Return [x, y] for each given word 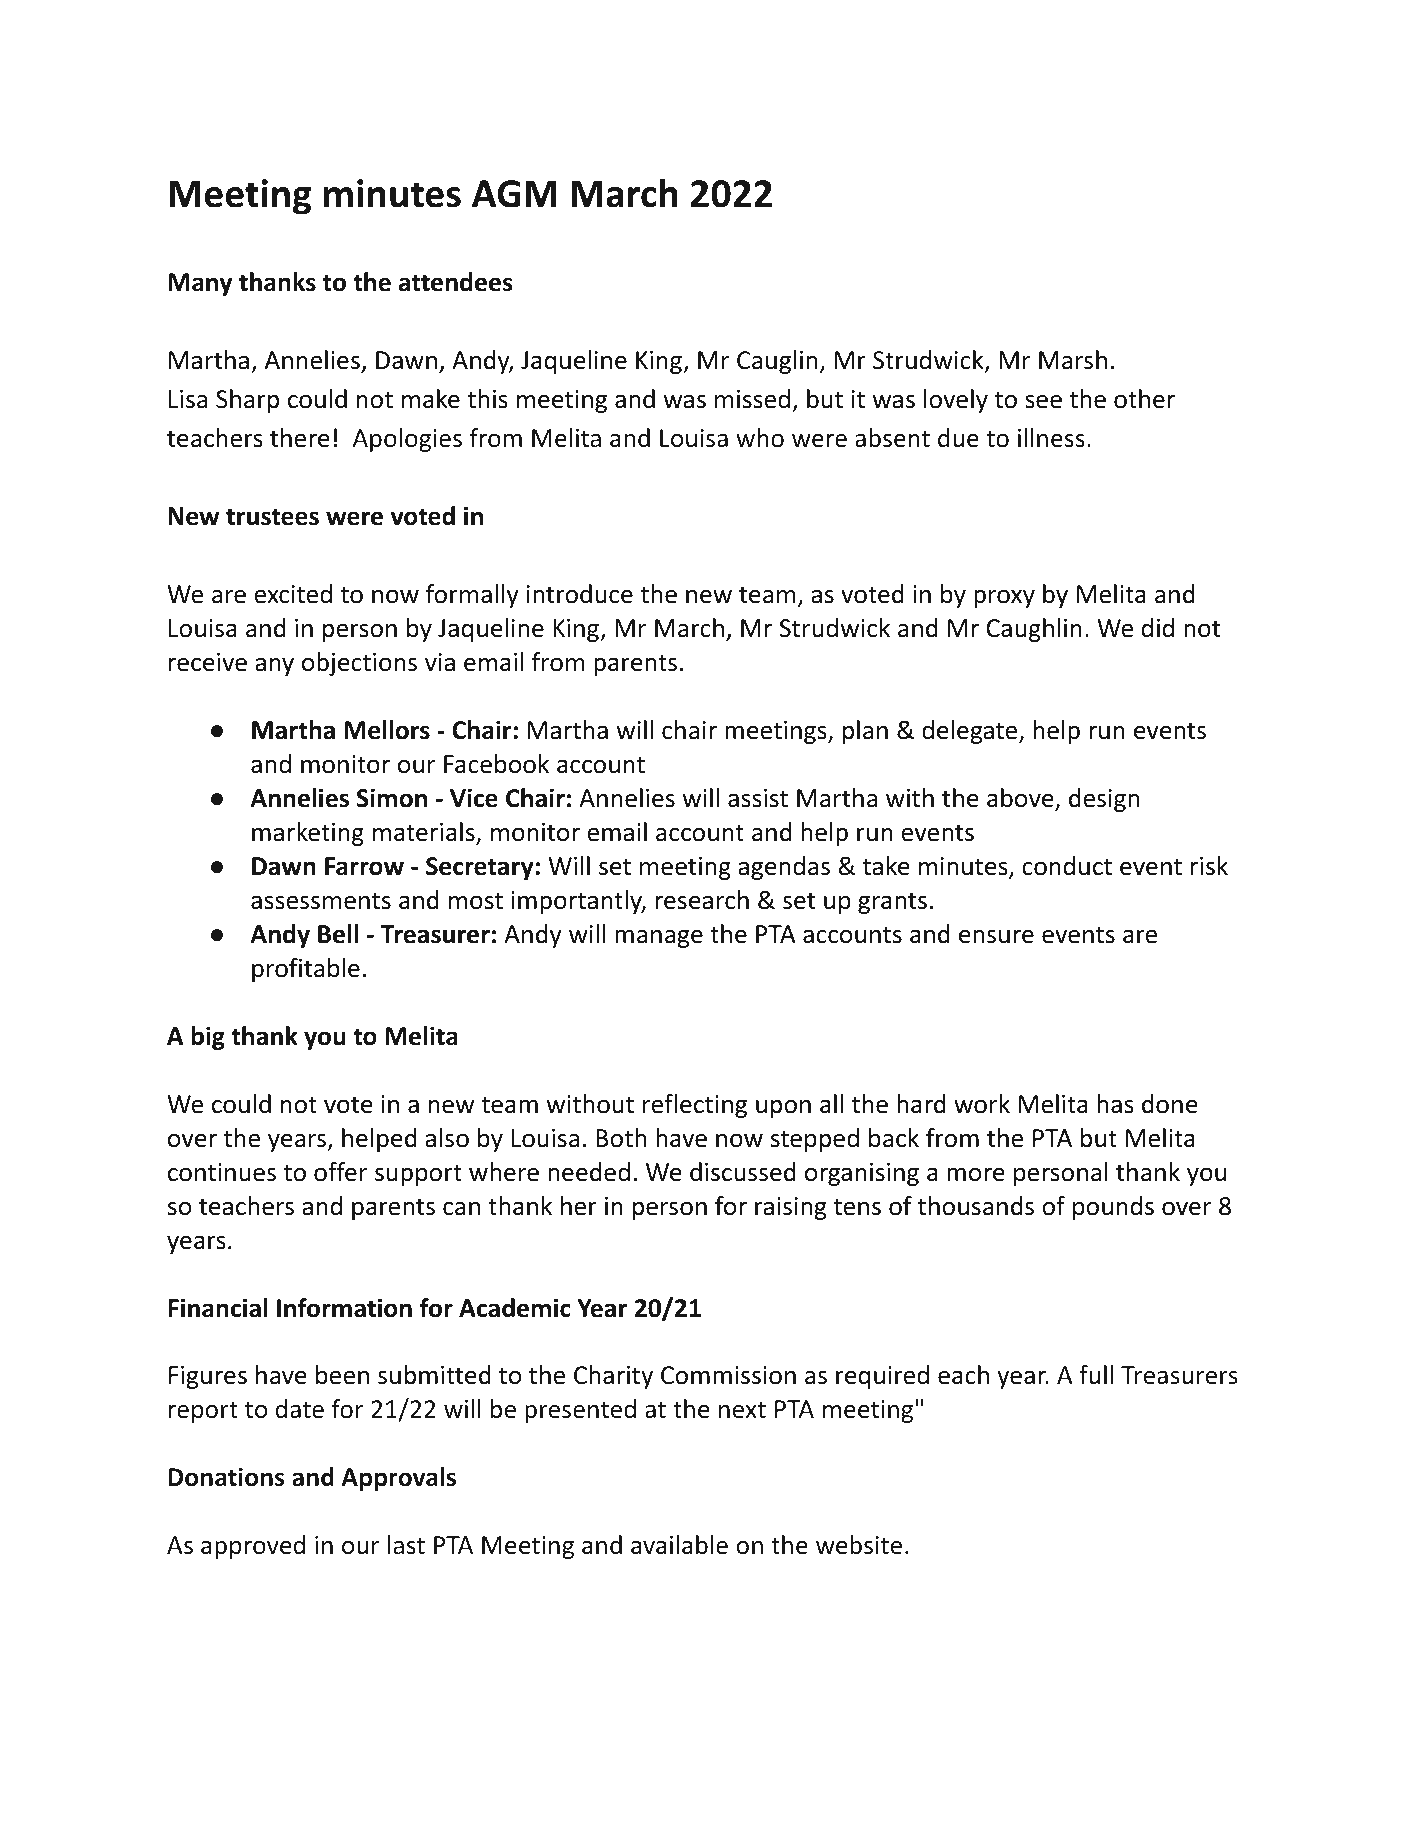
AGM [514, 194]
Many [200, 284]
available [679, 1545]
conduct [1067, 866]
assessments [321, 901]
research [702, 900]
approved [253, 1547]
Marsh [1073, 360]
